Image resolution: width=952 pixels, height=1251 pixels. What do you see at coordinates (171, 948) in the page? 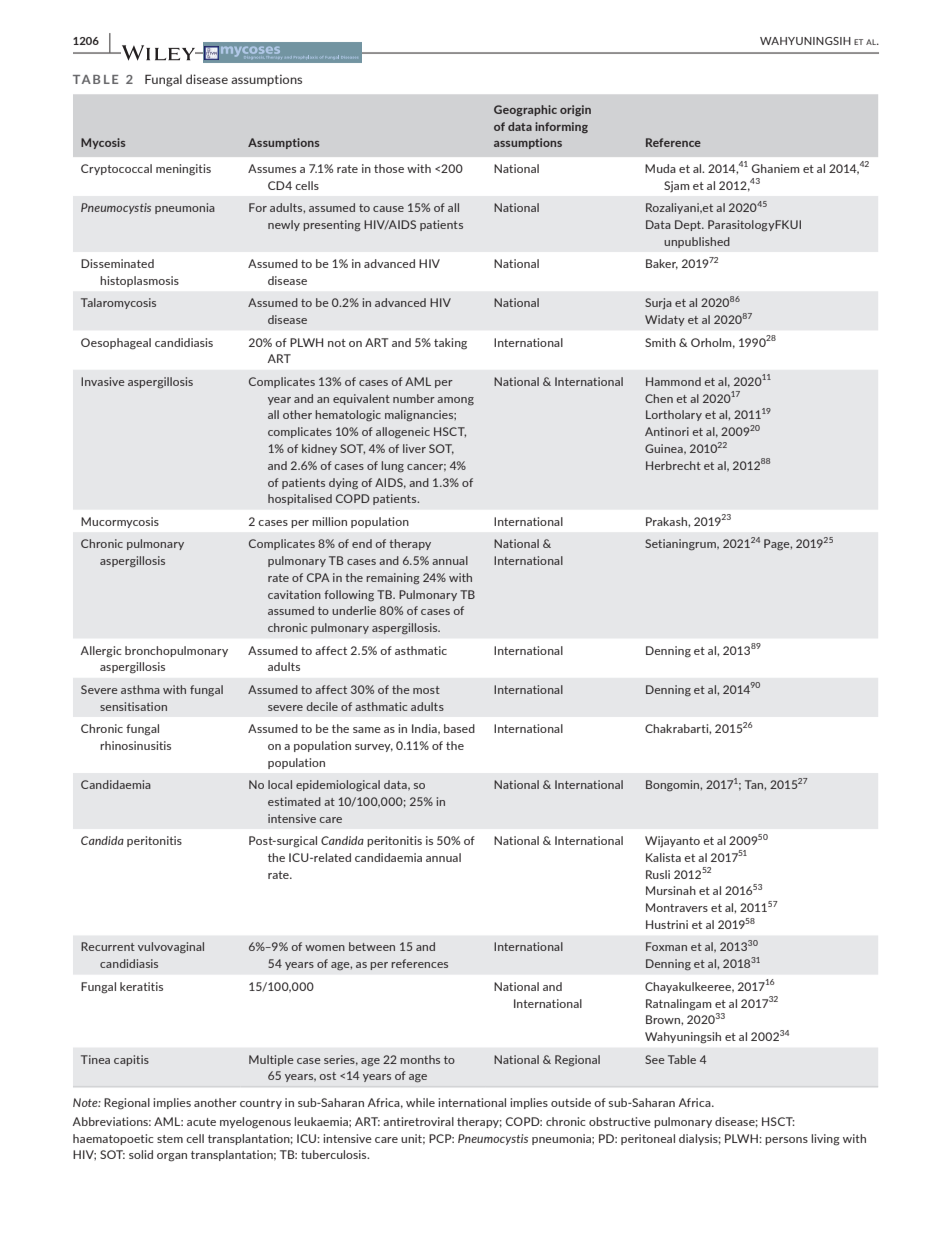
I see `vulvovaginal` at bounding box center [171, 948].
